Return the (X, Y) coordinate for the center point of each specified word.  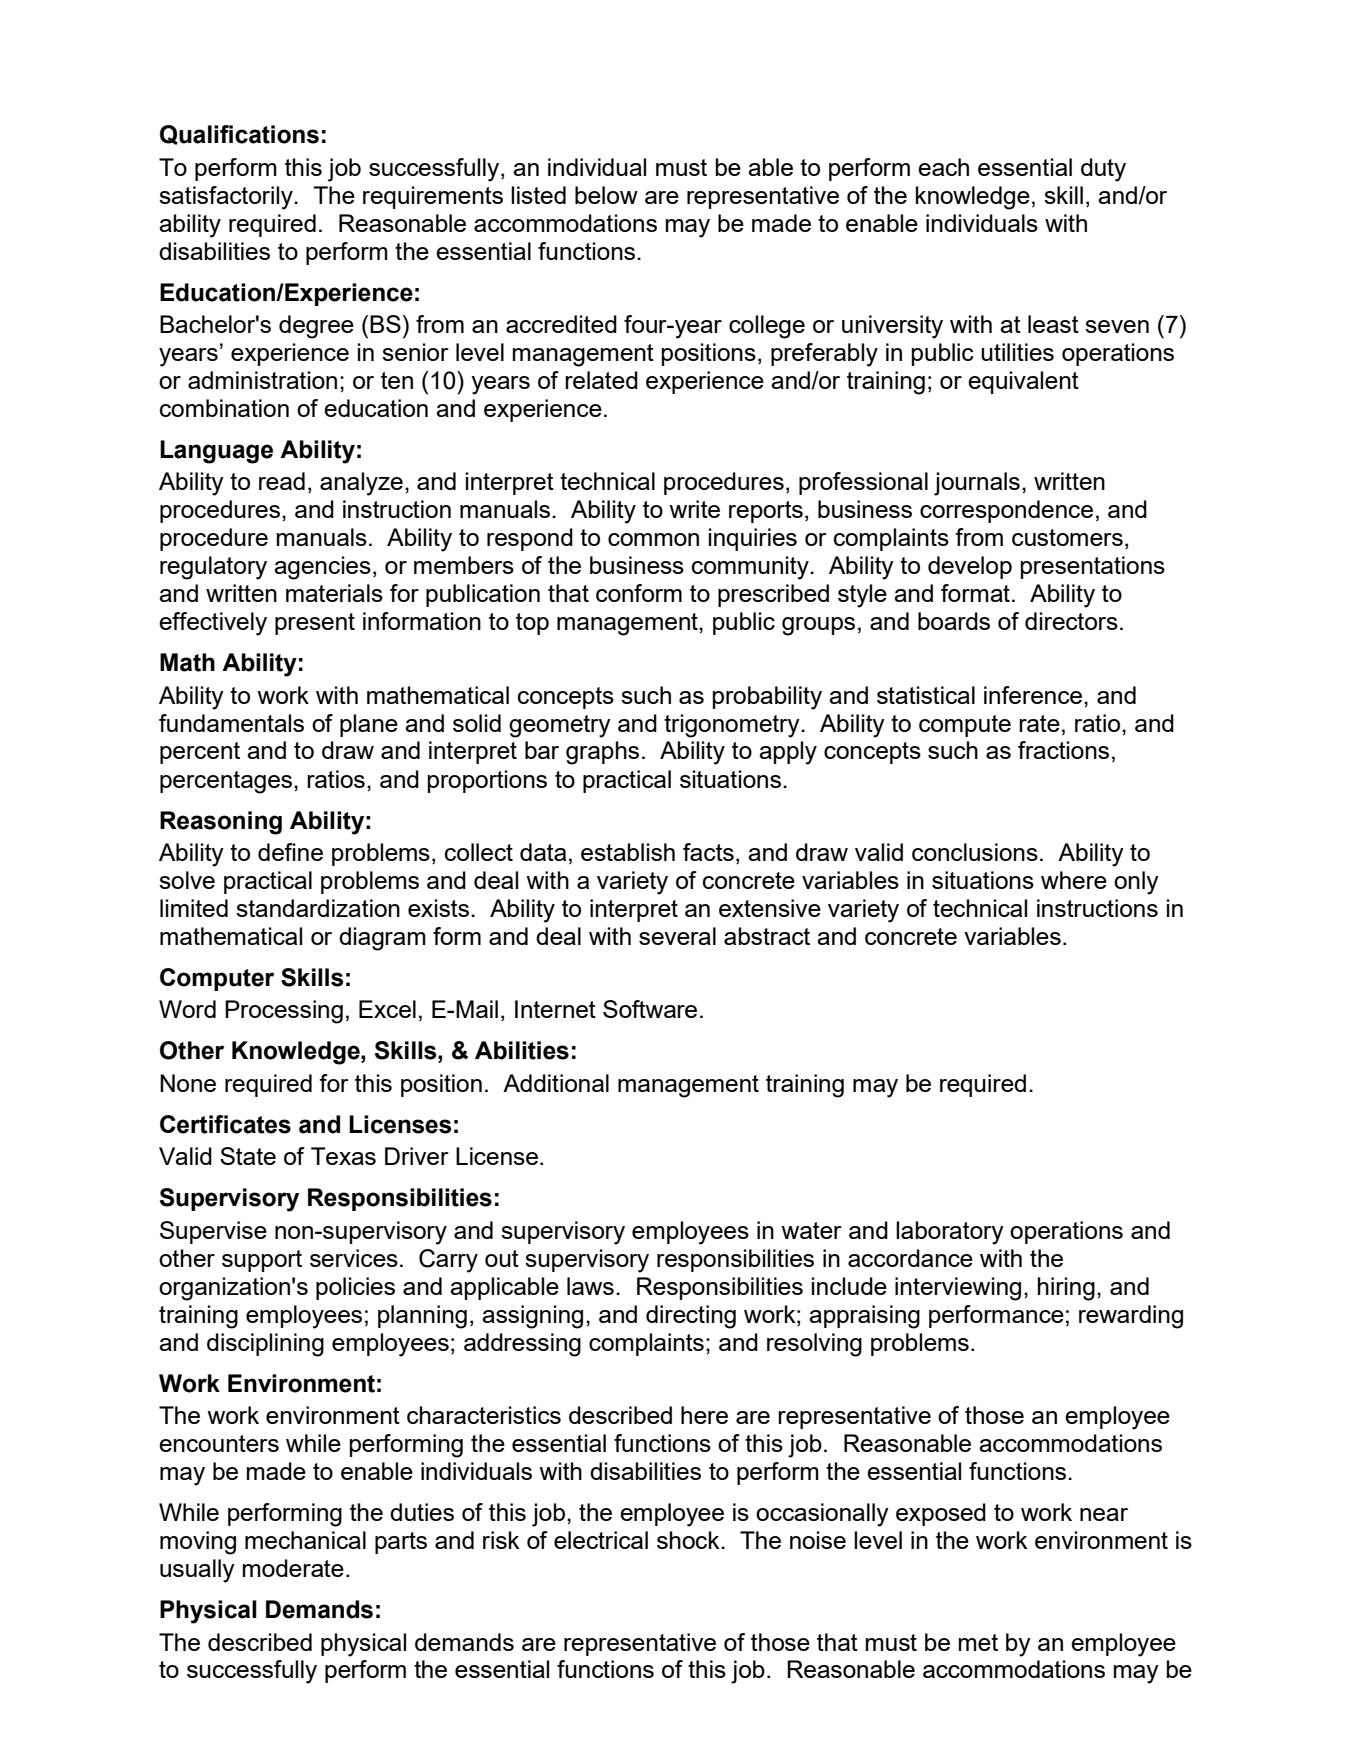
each (943, 167)
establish (628, 852)
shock (689, 1540)
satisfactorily (227, 198)
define (290, 852)
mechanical (305, 1540)
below (606, 195)
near (1104, 1514)
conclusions (975, 852)
